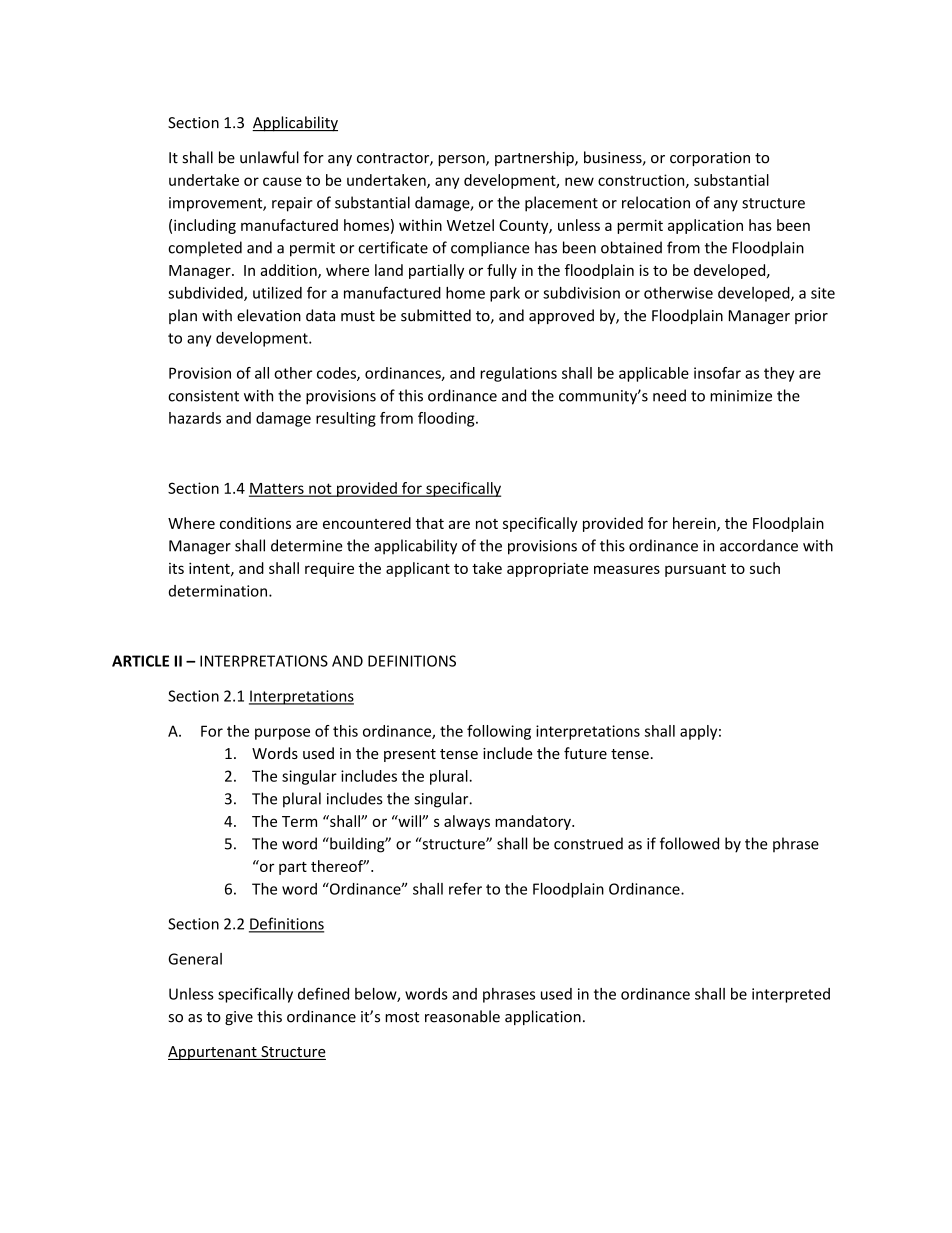 The image size is (952, 1233). What do you see at coordinates (710, 159) in the screenshot?
I see `corporation` at bounding box center [710, 159].
